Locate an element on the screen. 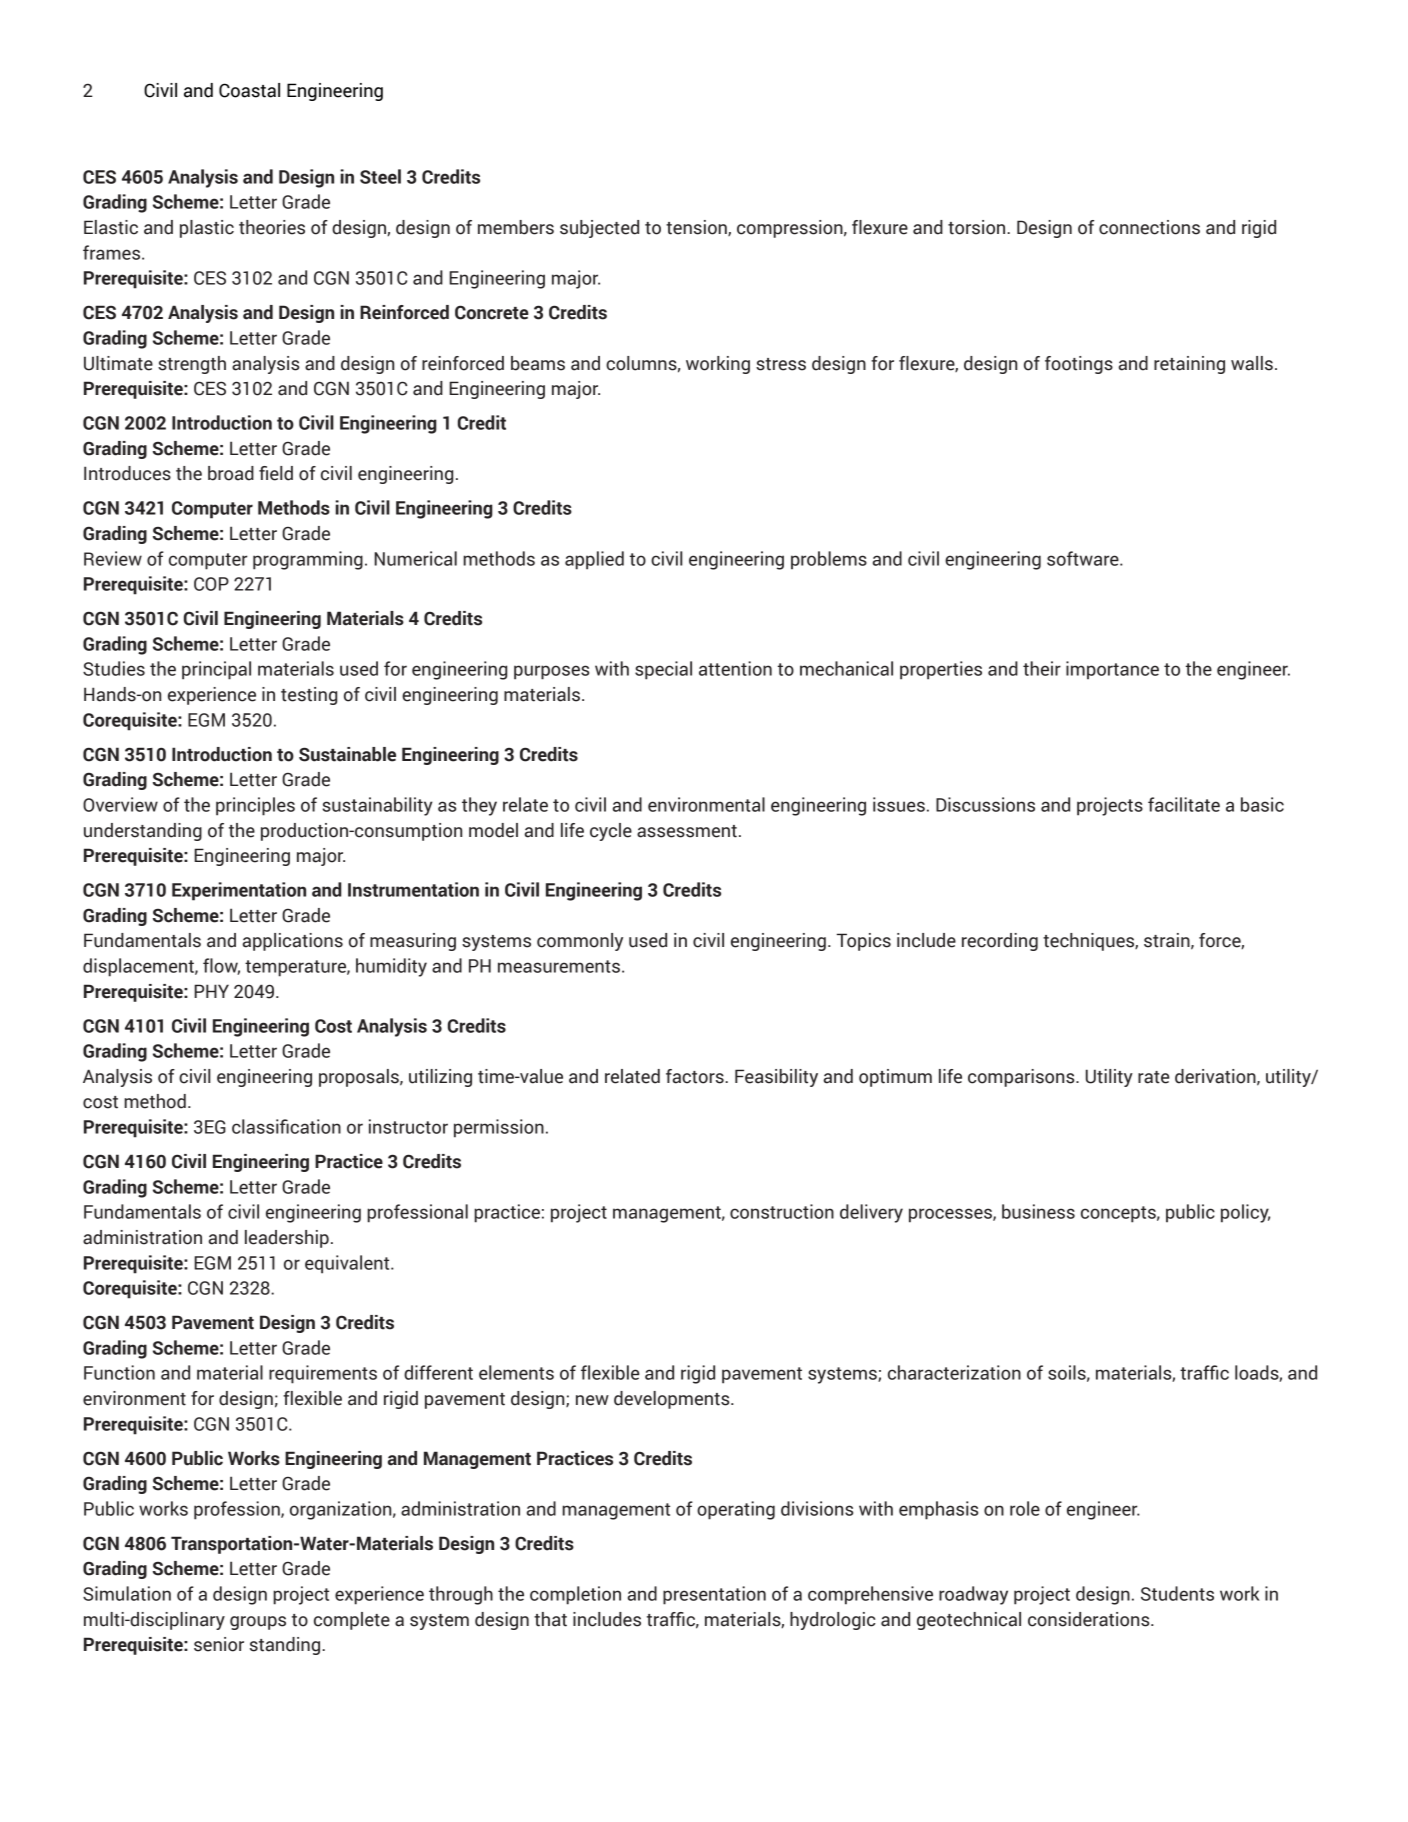 Image resolution: width=1408 pixels, height=1822 pixels. rate is located at coordinates (1153, 1077).
